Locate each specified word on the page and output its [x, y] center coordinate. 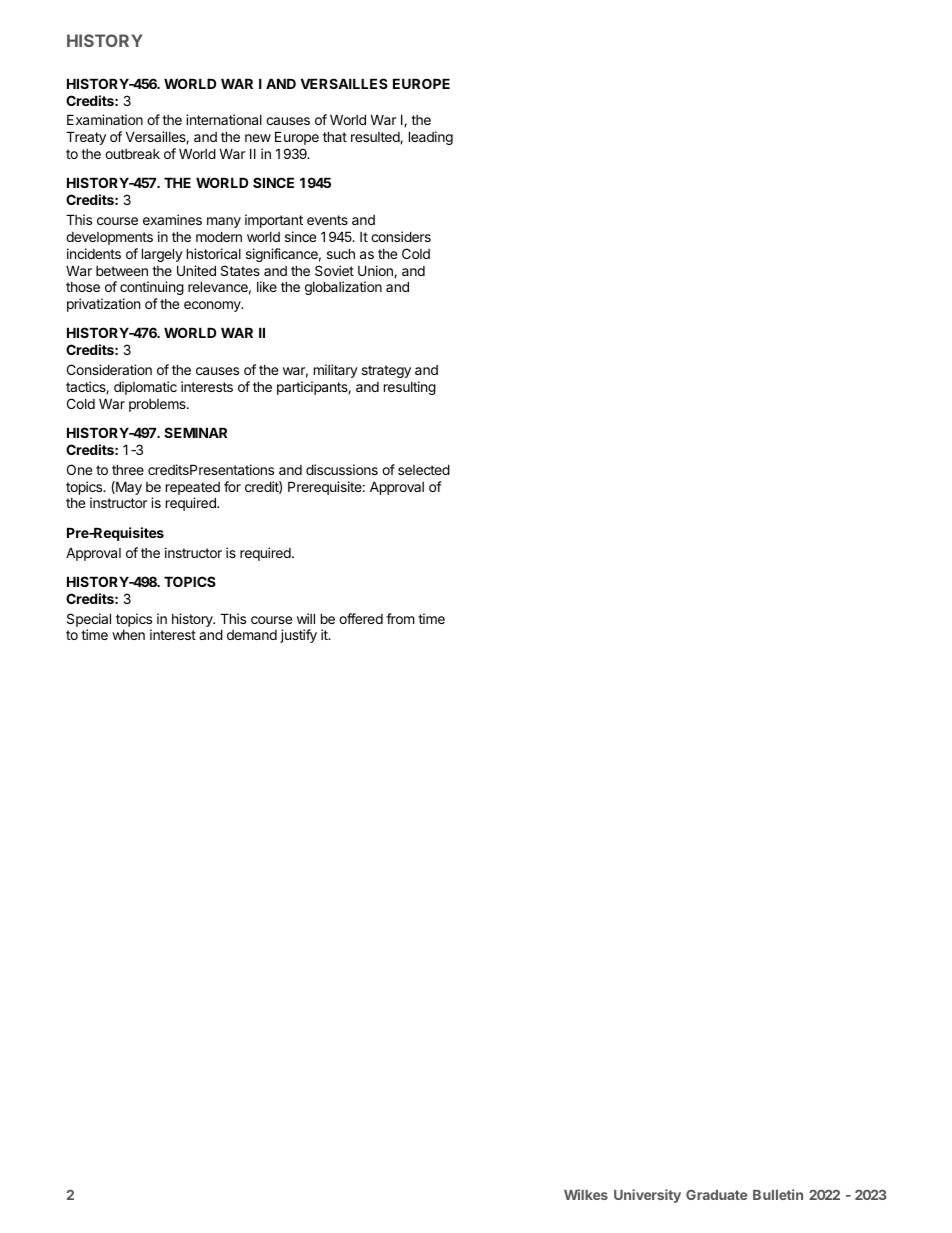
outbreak [132, 154]
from [400, 618]
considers [401, 236]
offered [361, 618]
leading [431, 138]
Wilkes [586, 1194]
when [128, 635]
